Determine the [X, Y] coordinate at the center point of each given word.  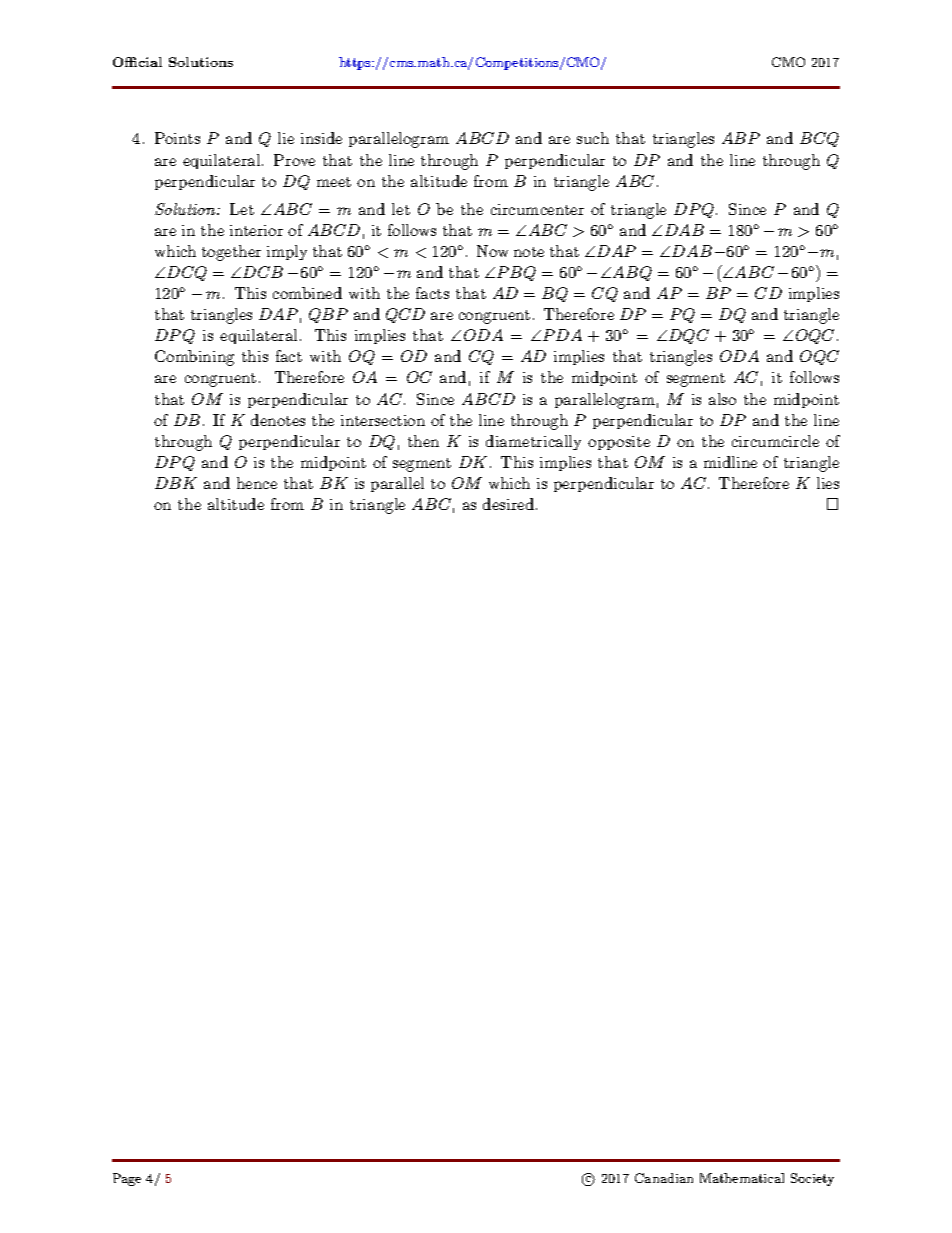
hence [257, 483]
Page [127, 1179]
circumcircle [775, 441]
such [593, 138]
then [423, 441]
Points [177, 138]
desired [510, 504]
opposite [619, 443]
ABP [741, 138]
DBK [176, 483]
